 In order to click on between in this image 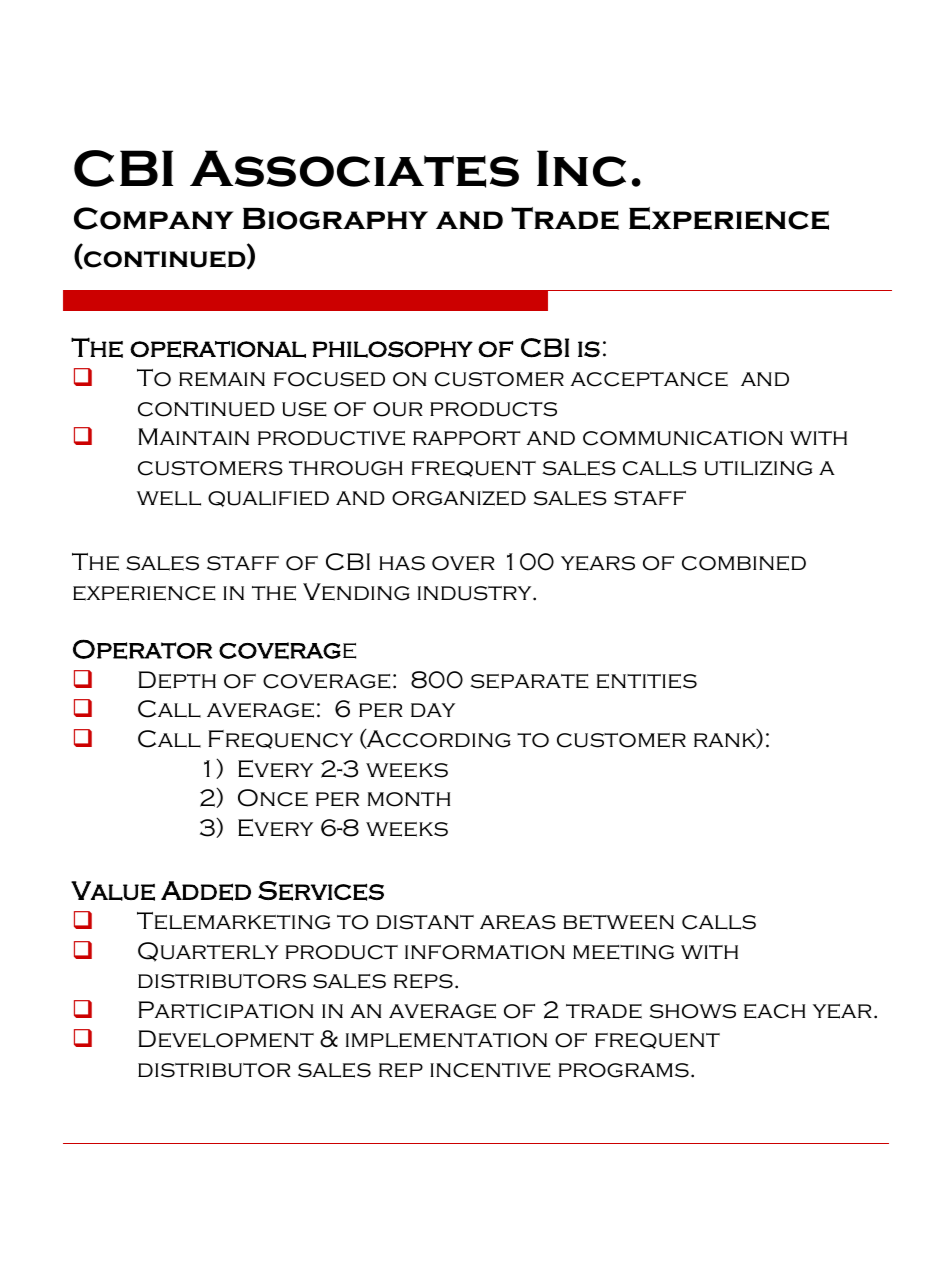, I will do `click(618, 922)`.
